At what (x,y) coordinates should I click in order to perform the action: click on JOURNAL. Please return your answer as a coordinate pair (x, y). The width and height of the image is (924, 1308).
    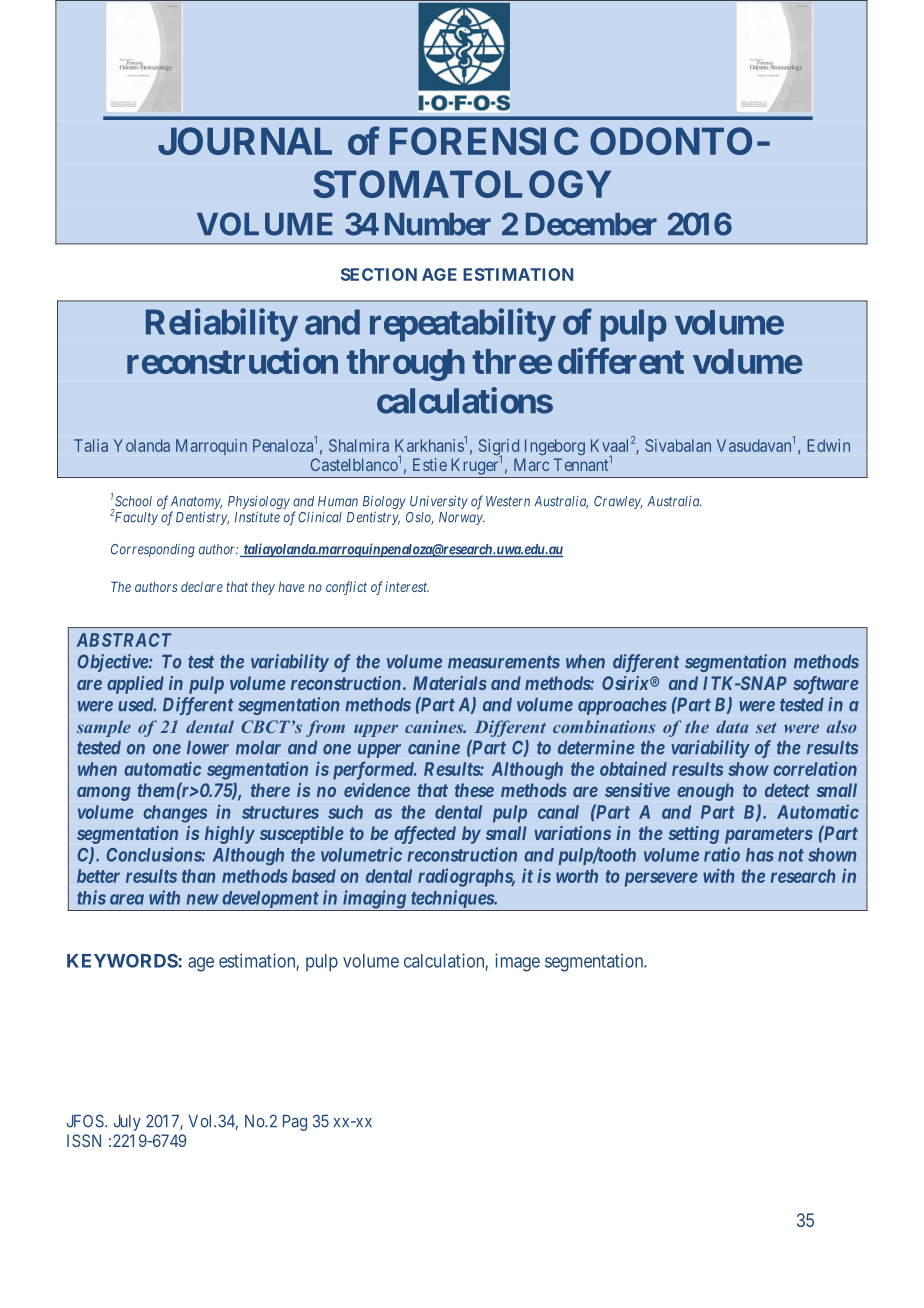
    Looking at the image, I should click on (245, 141).
